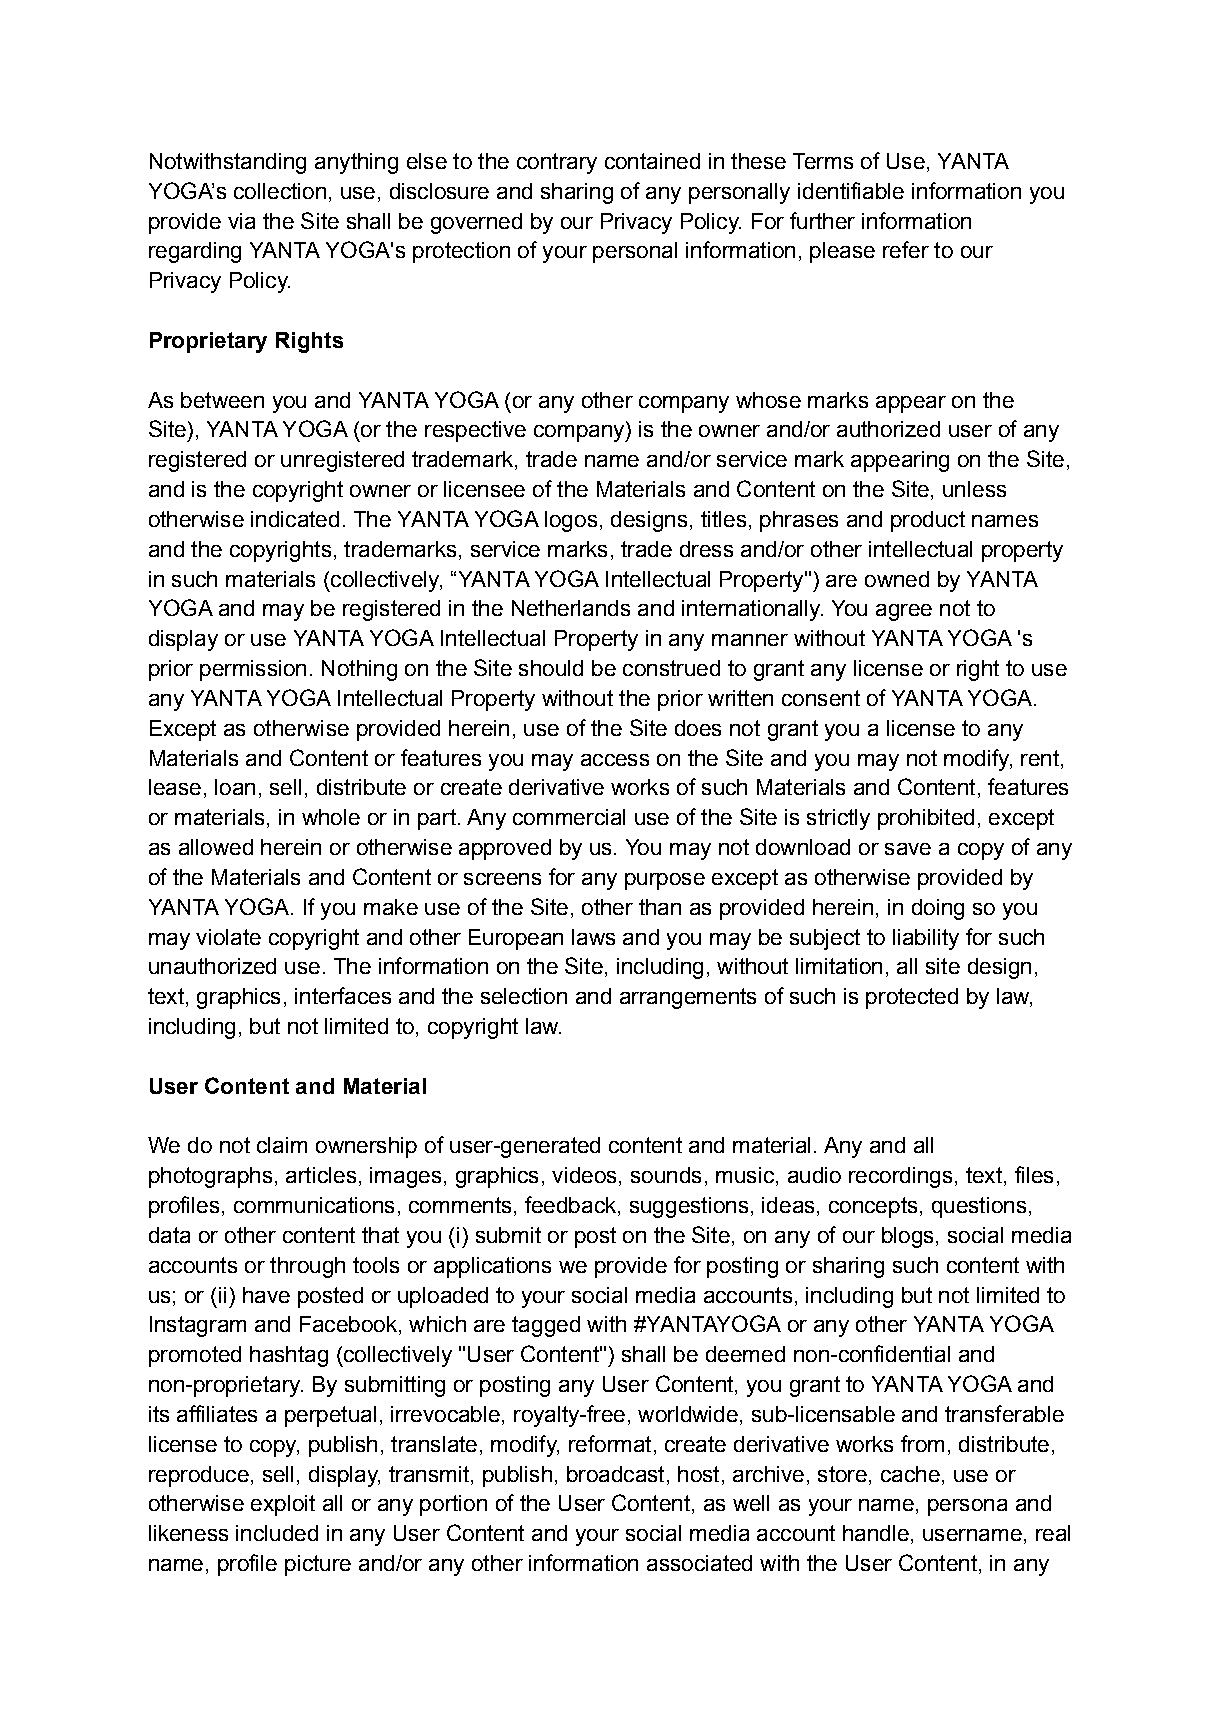 The width and height of the document is (1222, 1727). Describe the element at coordinates (908, 849) in the document. I see `save` at that location.
